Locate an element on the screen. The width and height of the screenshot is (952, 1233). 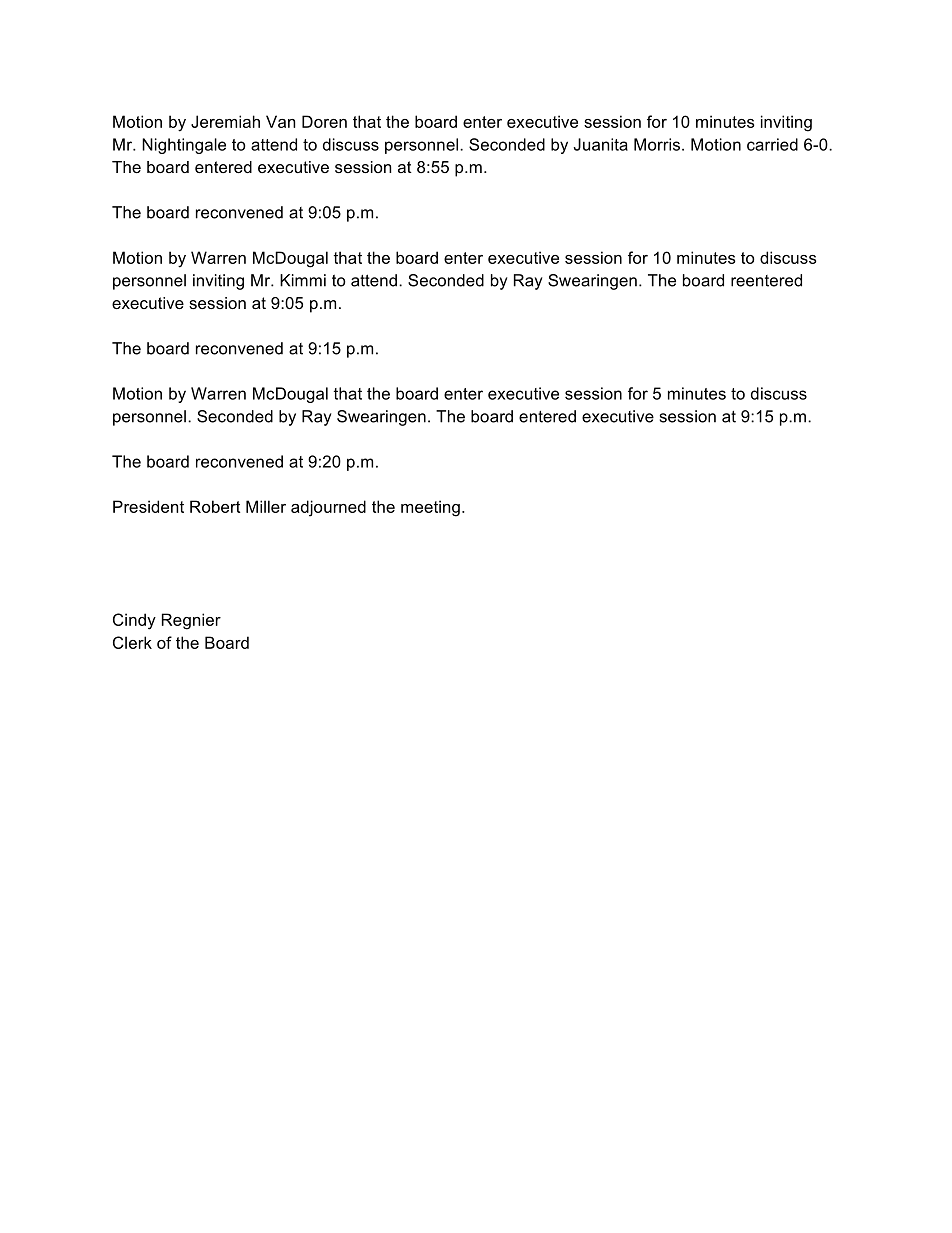
Nightingale is located at coordinates (184, 146).
